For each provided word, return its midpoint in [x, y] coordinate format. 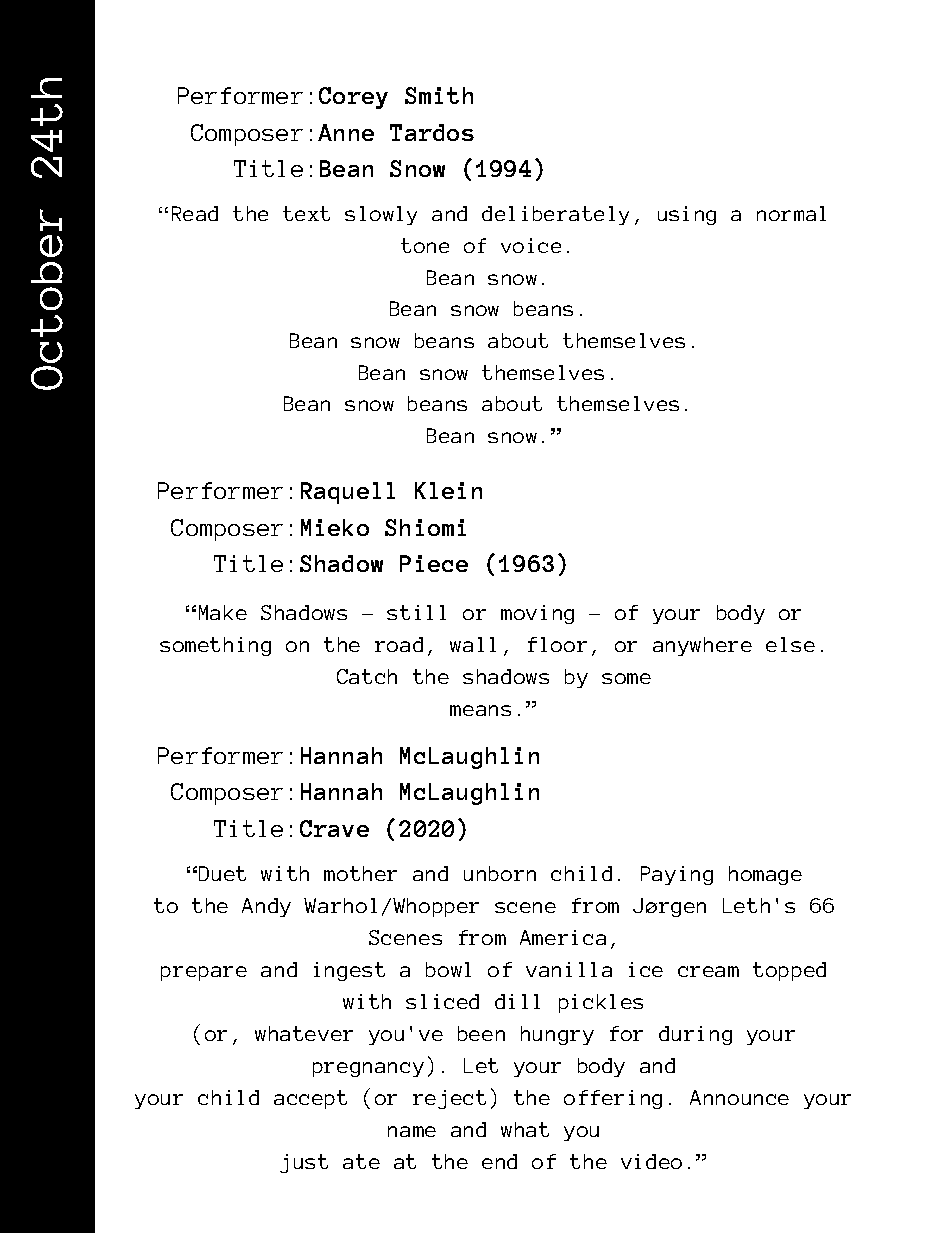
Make [223, 612]
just [304, 1163]
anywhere [702, 646]
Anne [346, 132]
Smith [439, 95]
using [687, 215]
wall [473, 644]
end [499, 1161]
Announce [739, 1097]
